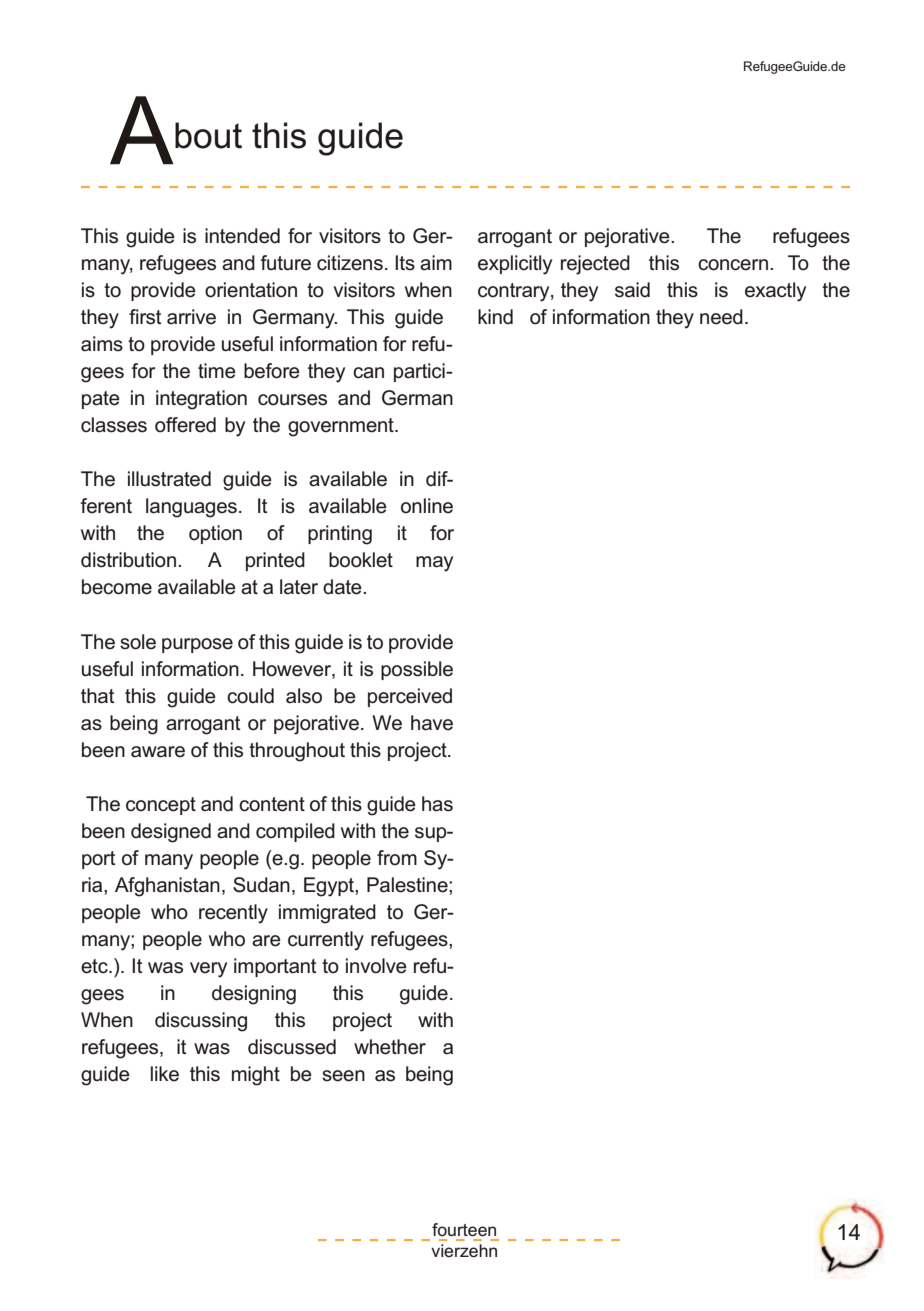 Image resolution: width=924 pixels, height=1311 pixels. Describe the element at coordinates (405, 263) in the screenshot. I see `Its` at that location.
